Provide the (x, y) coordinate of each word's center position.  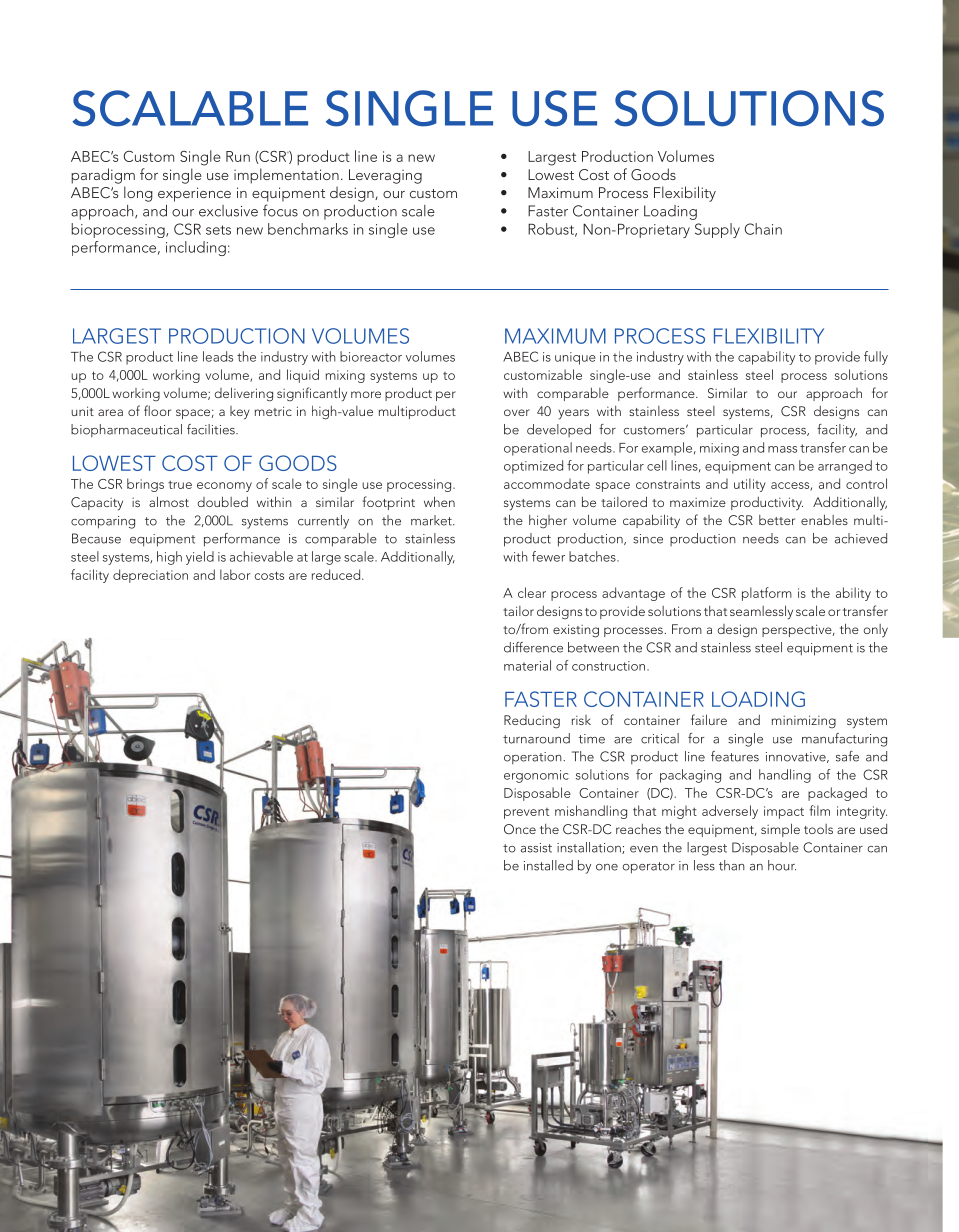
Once (520, 829)
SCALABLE (190, 108)
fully (876, 358)
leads (218, 356)
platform (767, 594)
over (517, 412)
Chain (763, 229)
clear (532, 592)
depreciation (150, 576)
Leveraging (385, 176)
